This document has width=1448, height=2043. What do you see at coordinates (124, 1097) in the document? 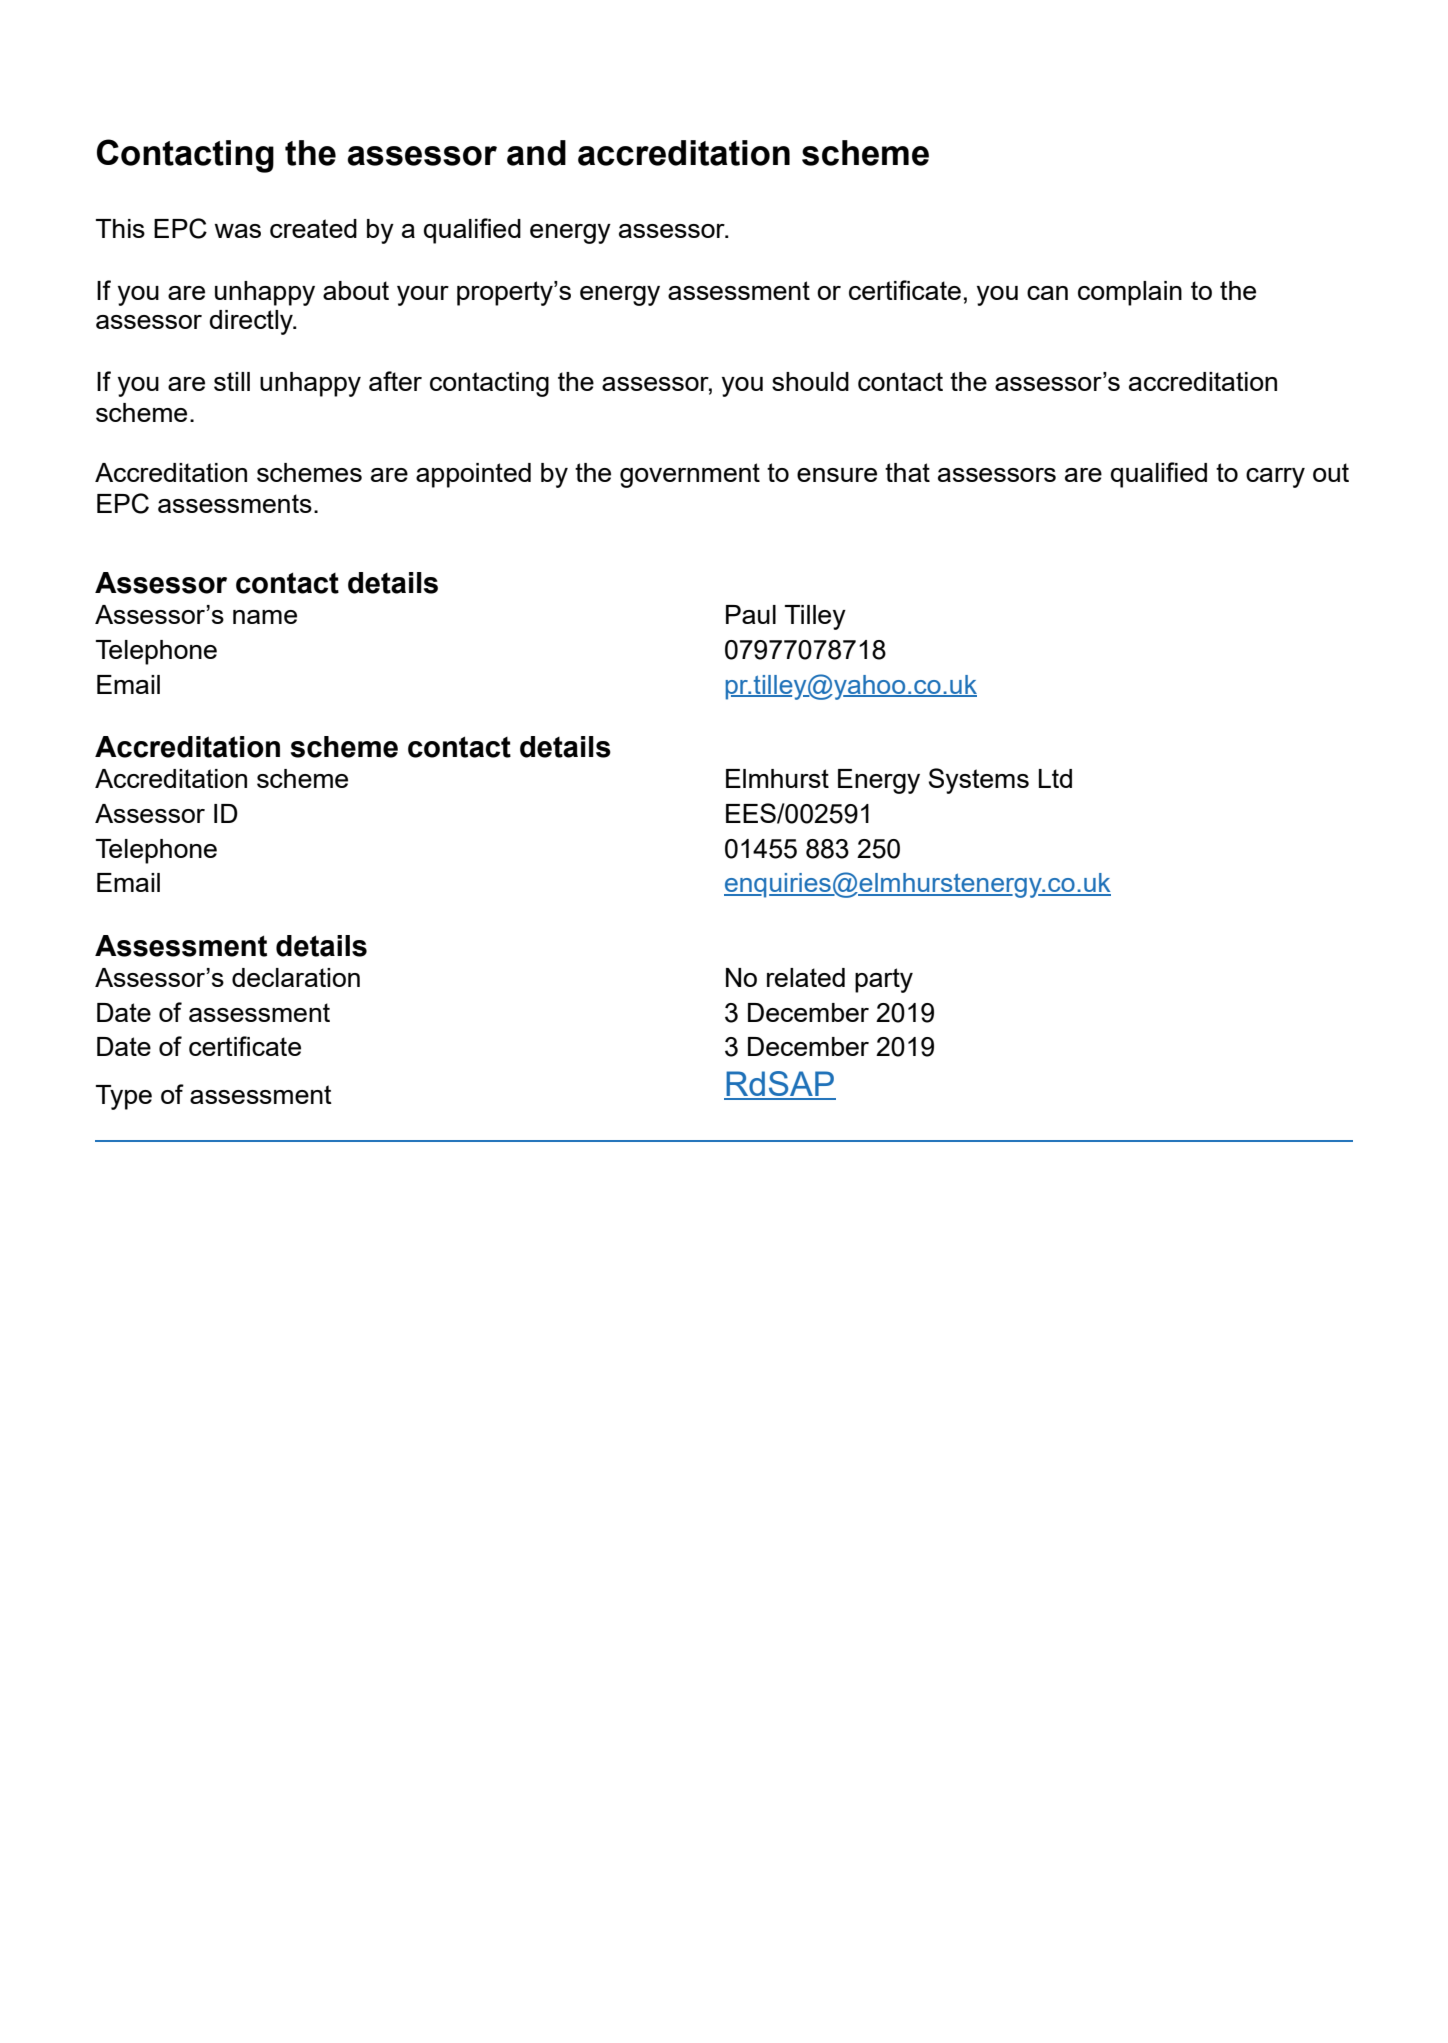
I see `Type` at bounding box center [124, 1097].
